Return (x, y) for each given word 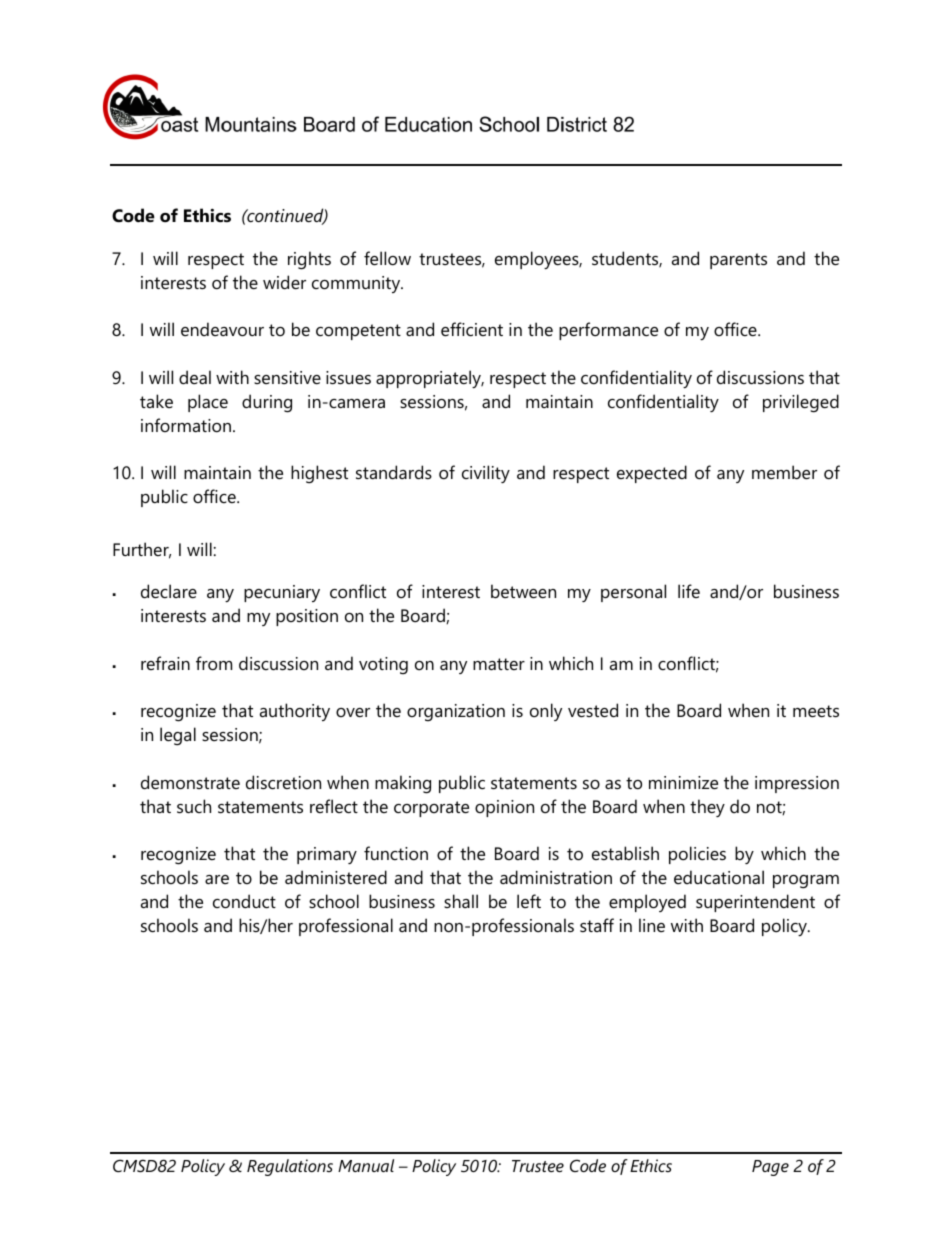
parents (738, 261)
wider (284, 282)
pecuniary (282, 593)
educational (719, 877)
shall (461, 901)
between (523, 591)
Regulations (290, 1167)
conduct (244, 901)
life (689, 591)
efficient (472, 329)
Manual (366, 1165)
